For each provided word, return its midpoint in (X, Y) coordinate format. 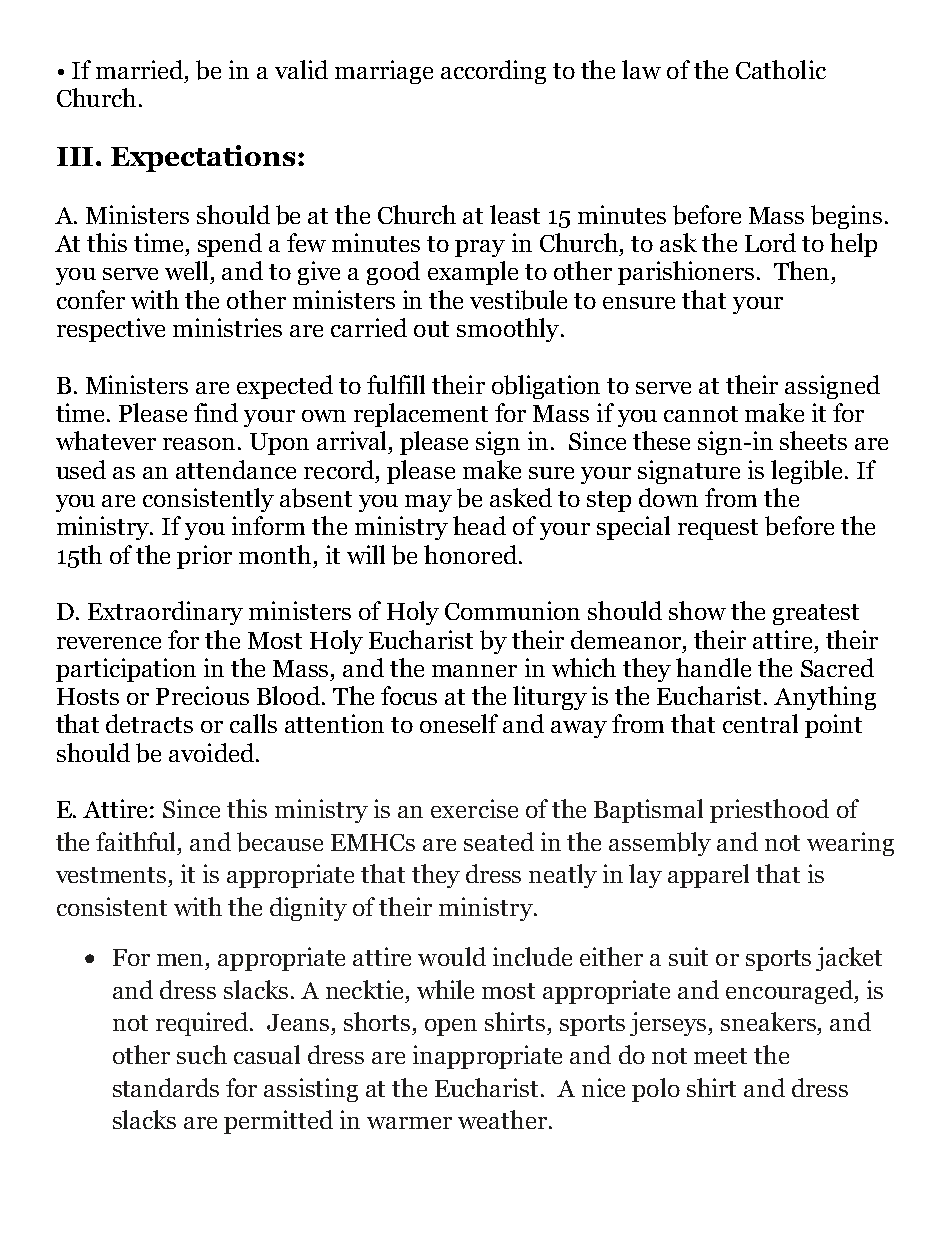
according (493, 72)
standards (166, 1087)
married (141, 69)
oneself (459, 723)
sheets (813, 440)
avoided (213, 752)
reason (199, 444)
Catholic (781, 69)
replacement (421, 415)
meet (720, 1056)
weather (502, 1119)
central (760, 723)
